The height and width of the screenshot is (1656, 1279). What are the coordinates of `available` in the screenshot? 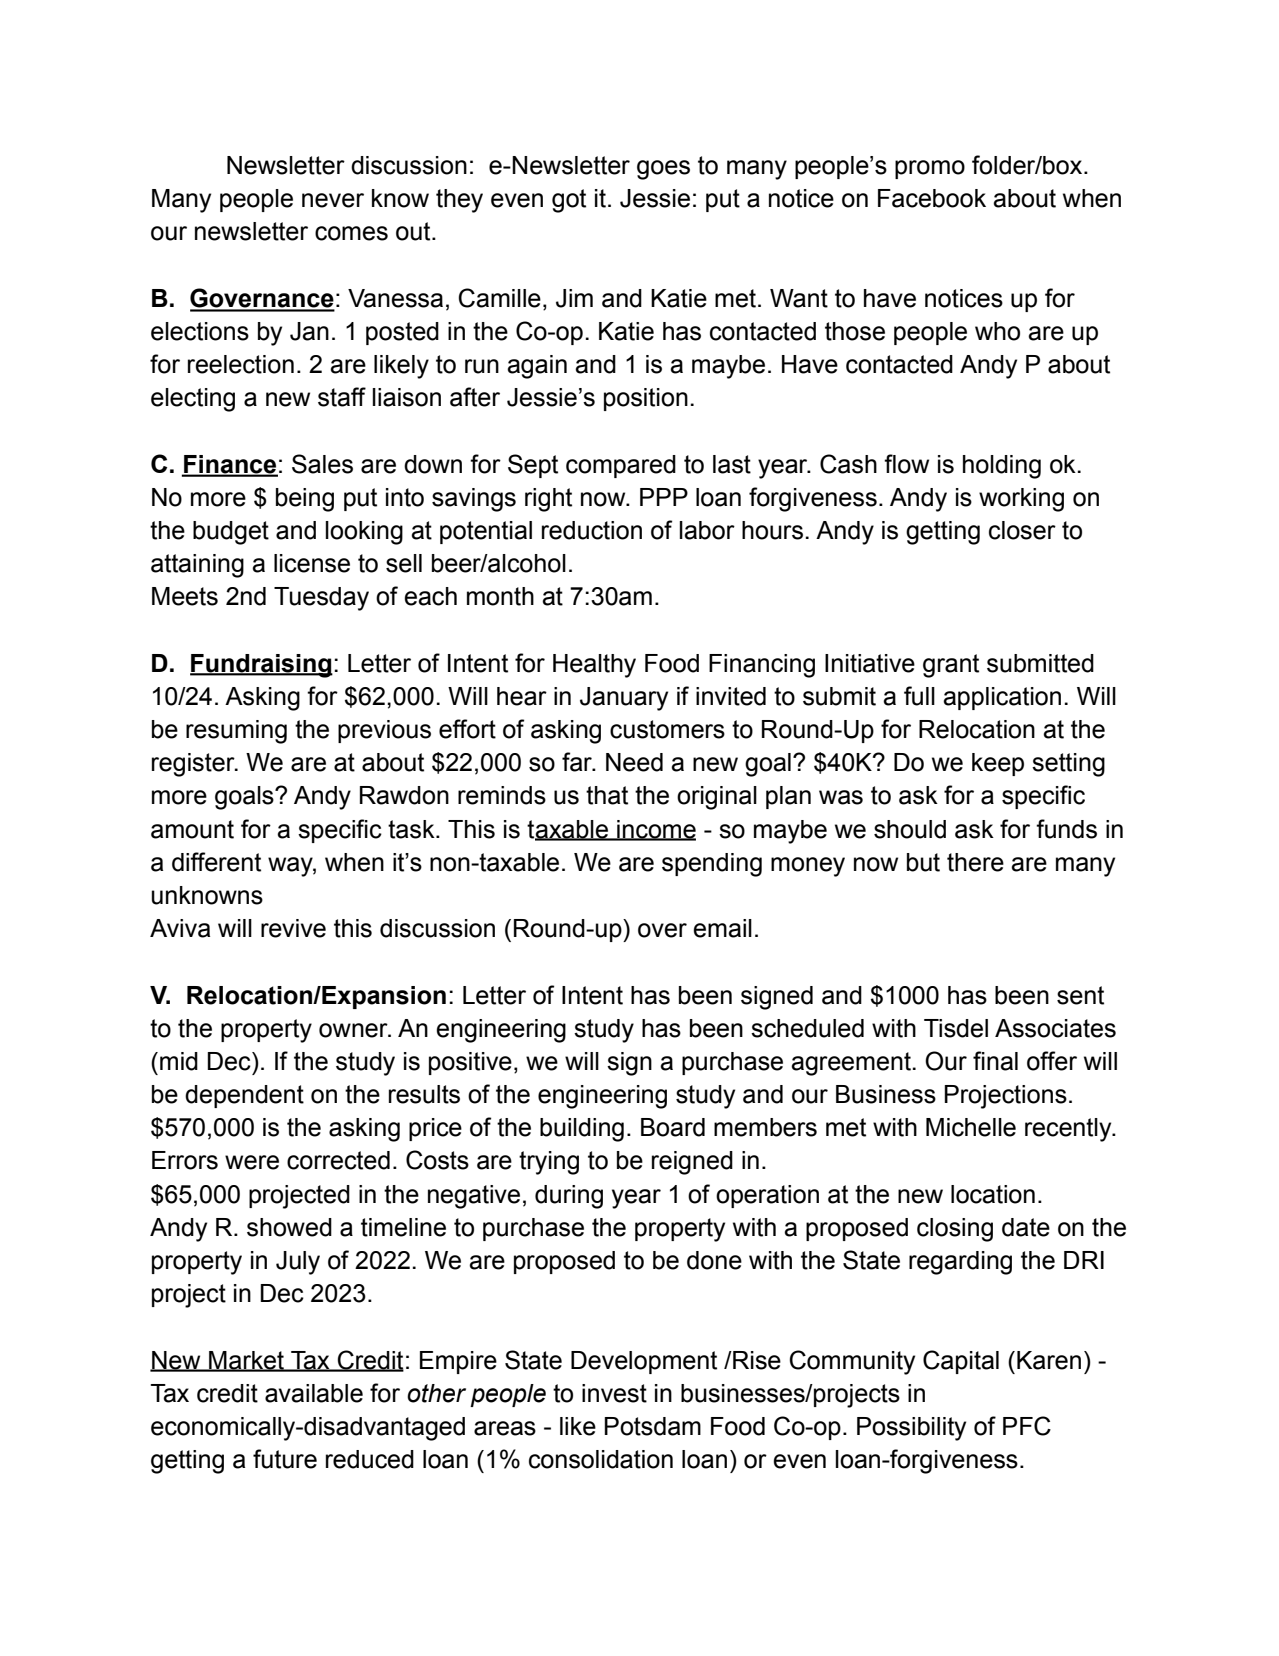 It's located at (314, 1393).
